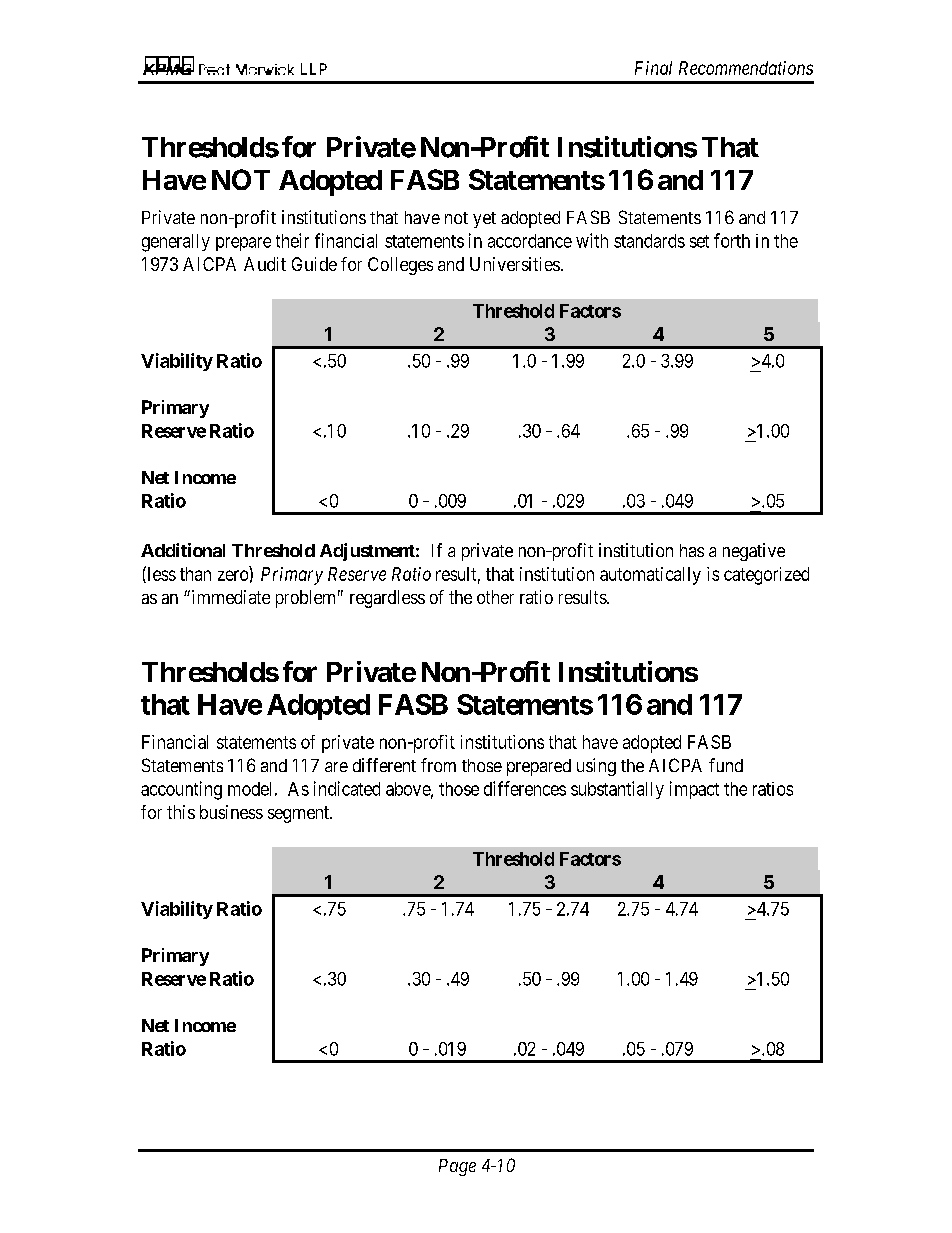 The width and height of the document is (952, 1233). What do you see at coordinates (229, 597) in the document?
I see `immediate` at bounding box center [229, 597].
